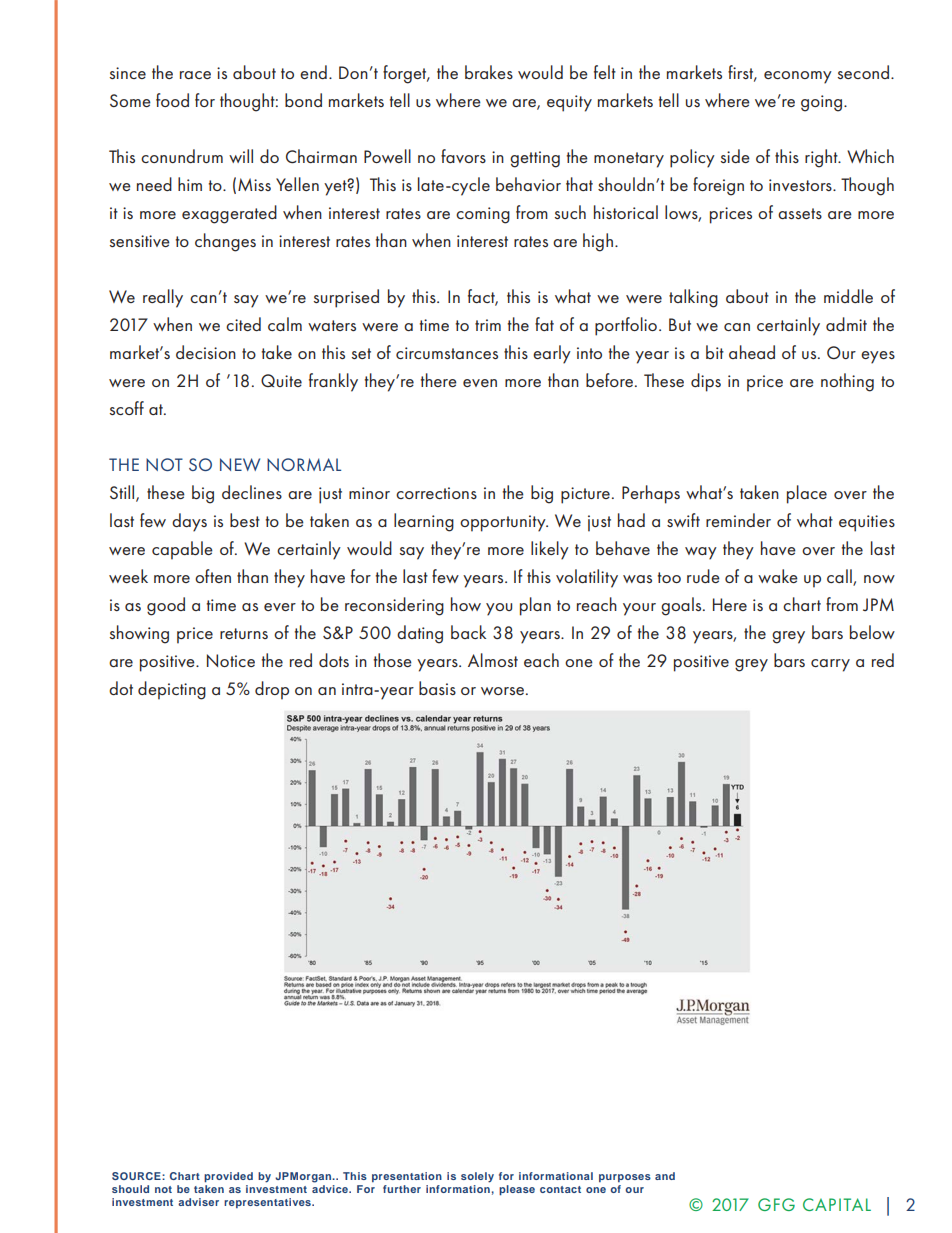 The image size is (952, 1233). Describe the element at coordinates (837, 1204) in the screenshot. I see `CAPITAL` at that location.
